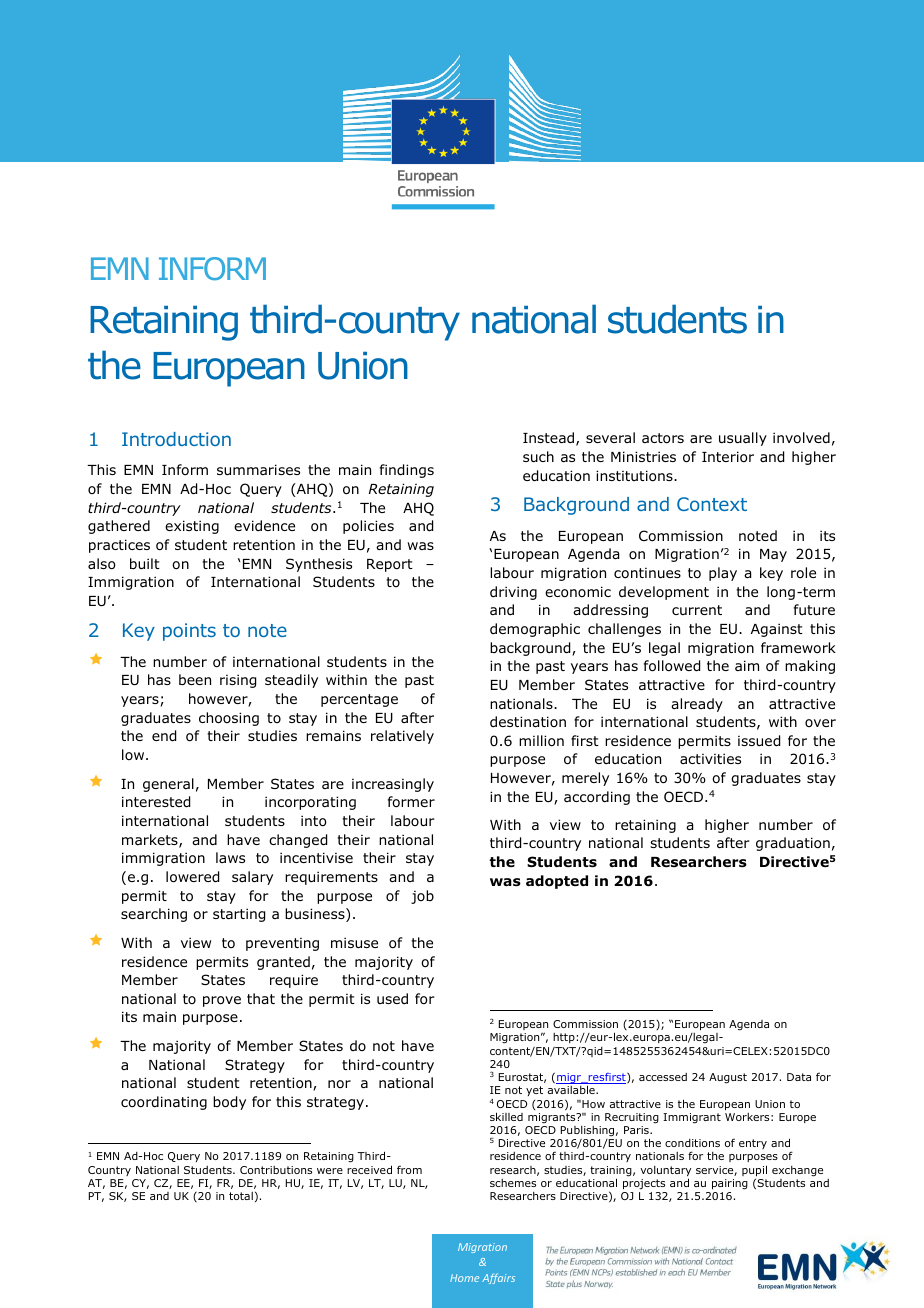 The image size is (924, 1308). Describe the element at coordinates (195, 679) in the screenshot. I see `been` at that location.
